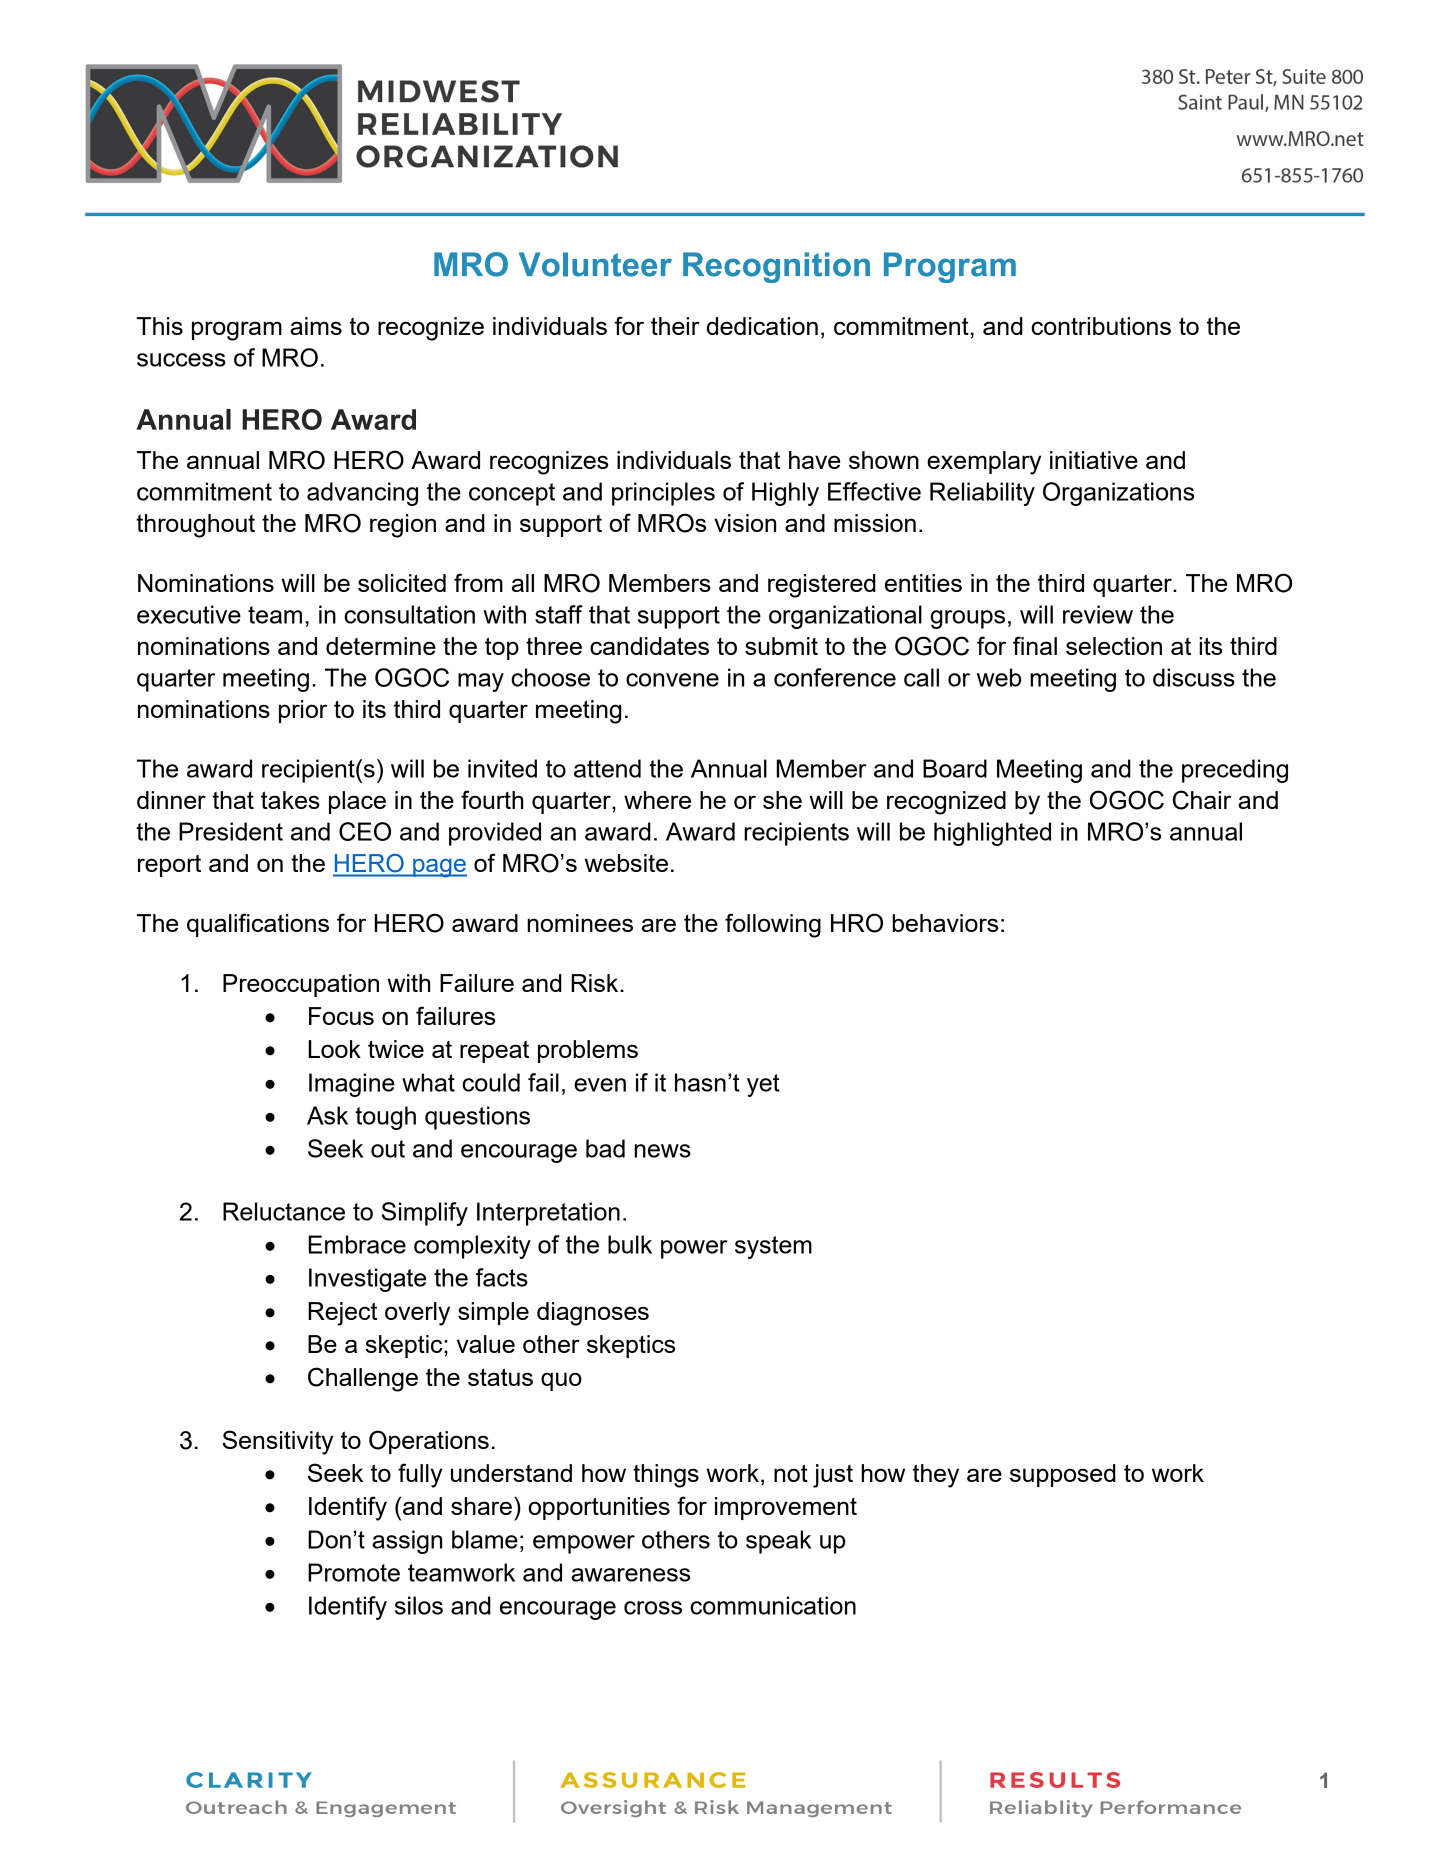  Describe the element at coordinates (945, 923) in the document. I see `behaviors` at that location.
